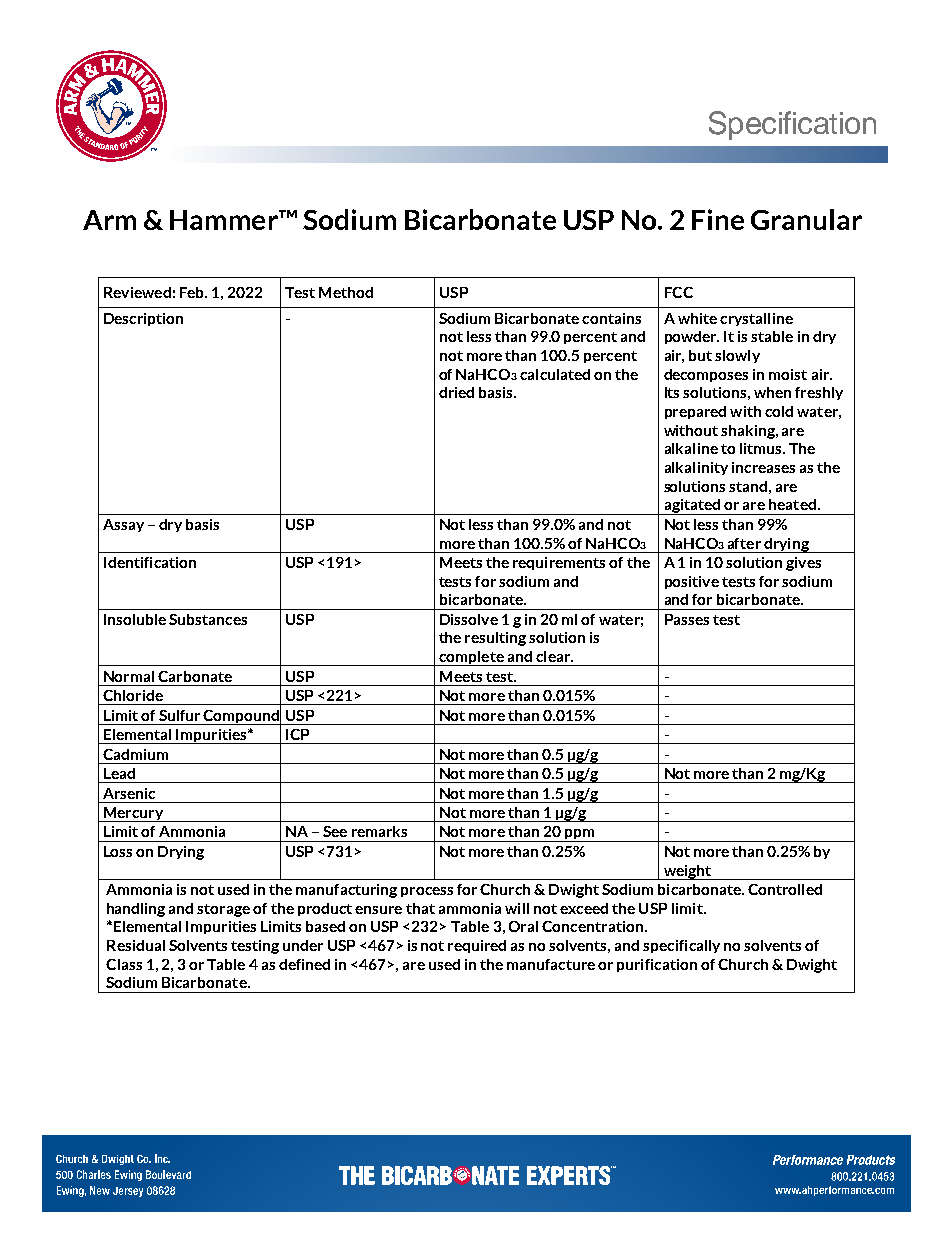 The image size is (952, 1233). Describe the element at coordinates (559, 563) in the image. I see `requirements` at that location.
